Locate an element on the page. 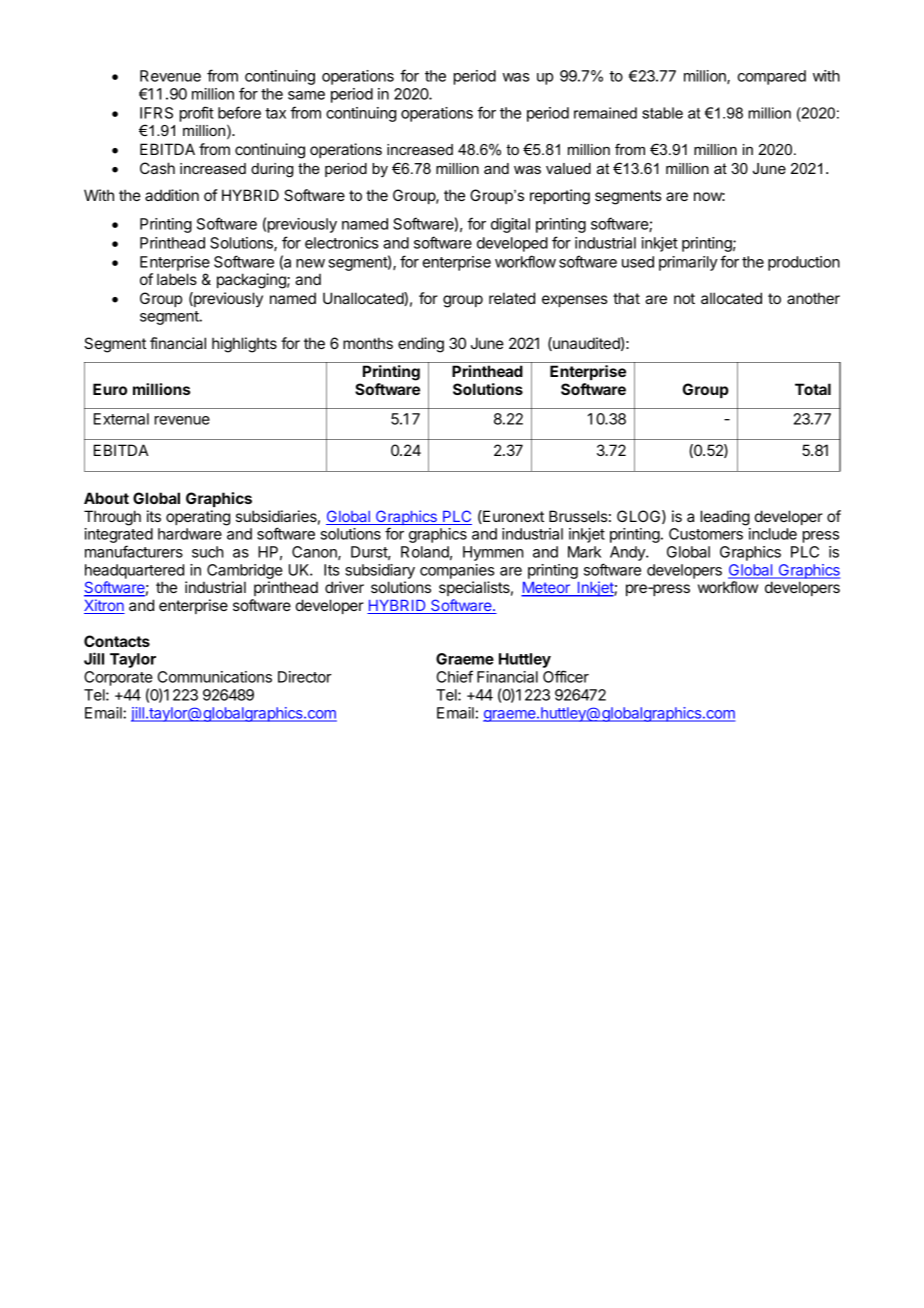 This image has width=924, height=1308. compared is located at coordinates (771, 77).
